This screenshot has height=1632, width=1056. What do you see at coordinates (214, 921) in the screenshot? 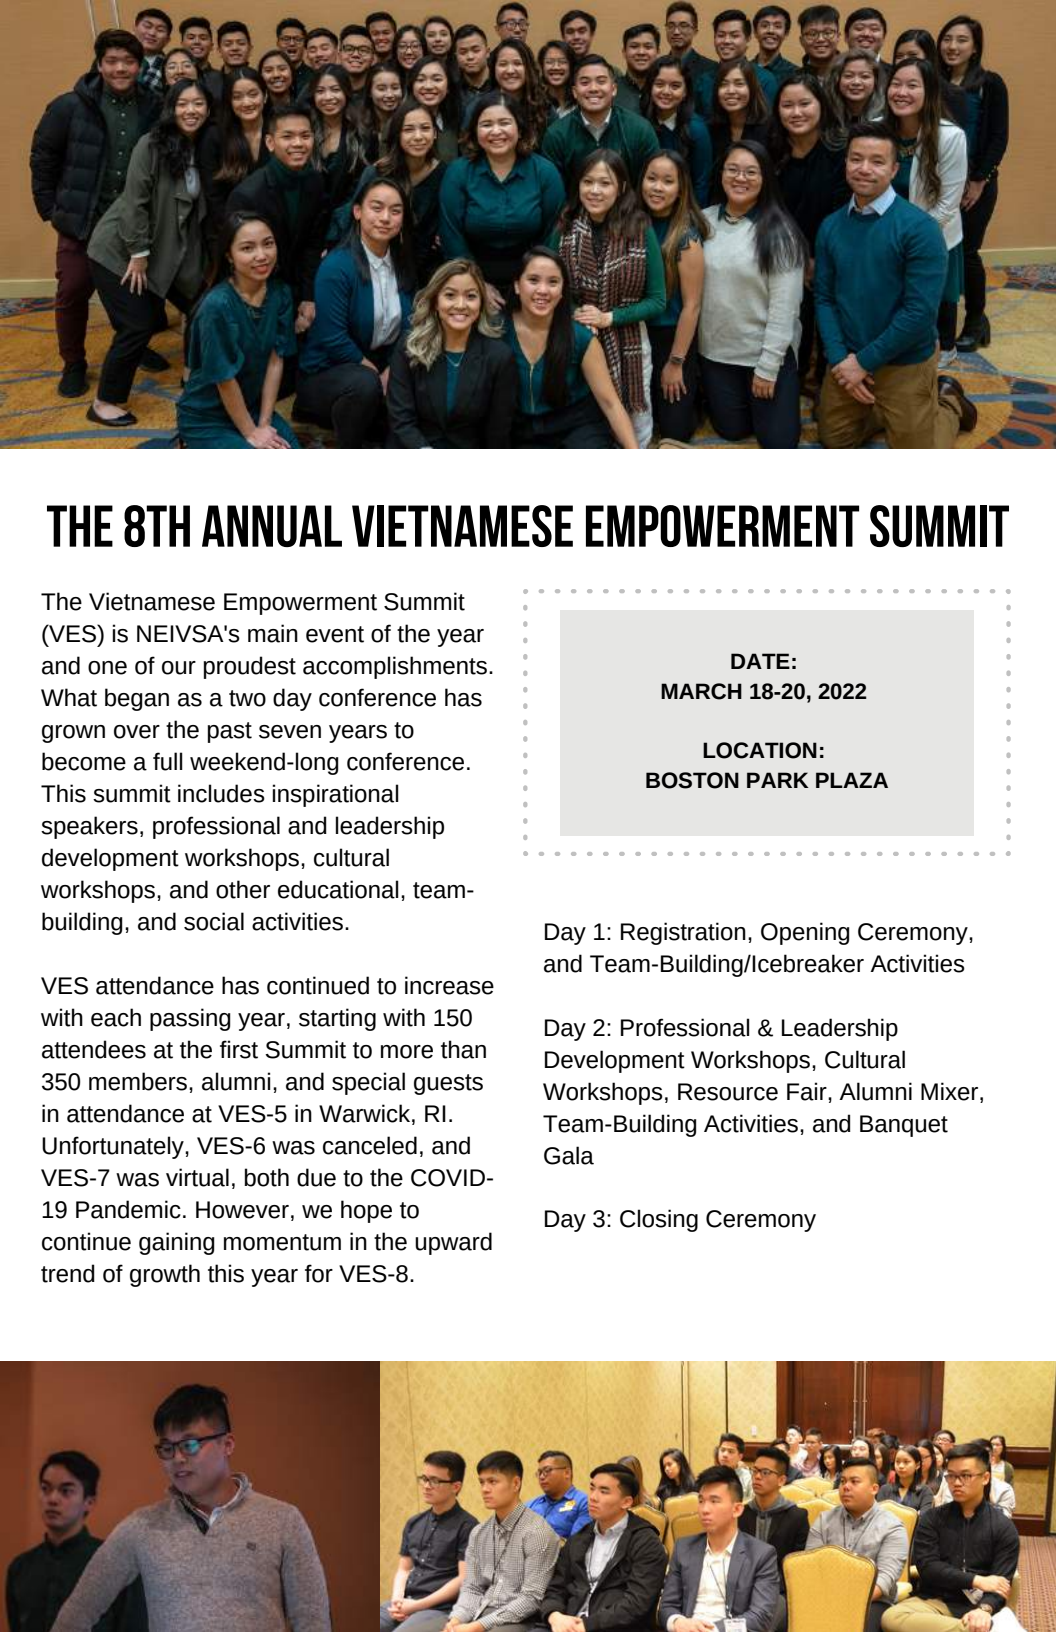
I see `social` at bounding box center [214, 921].
